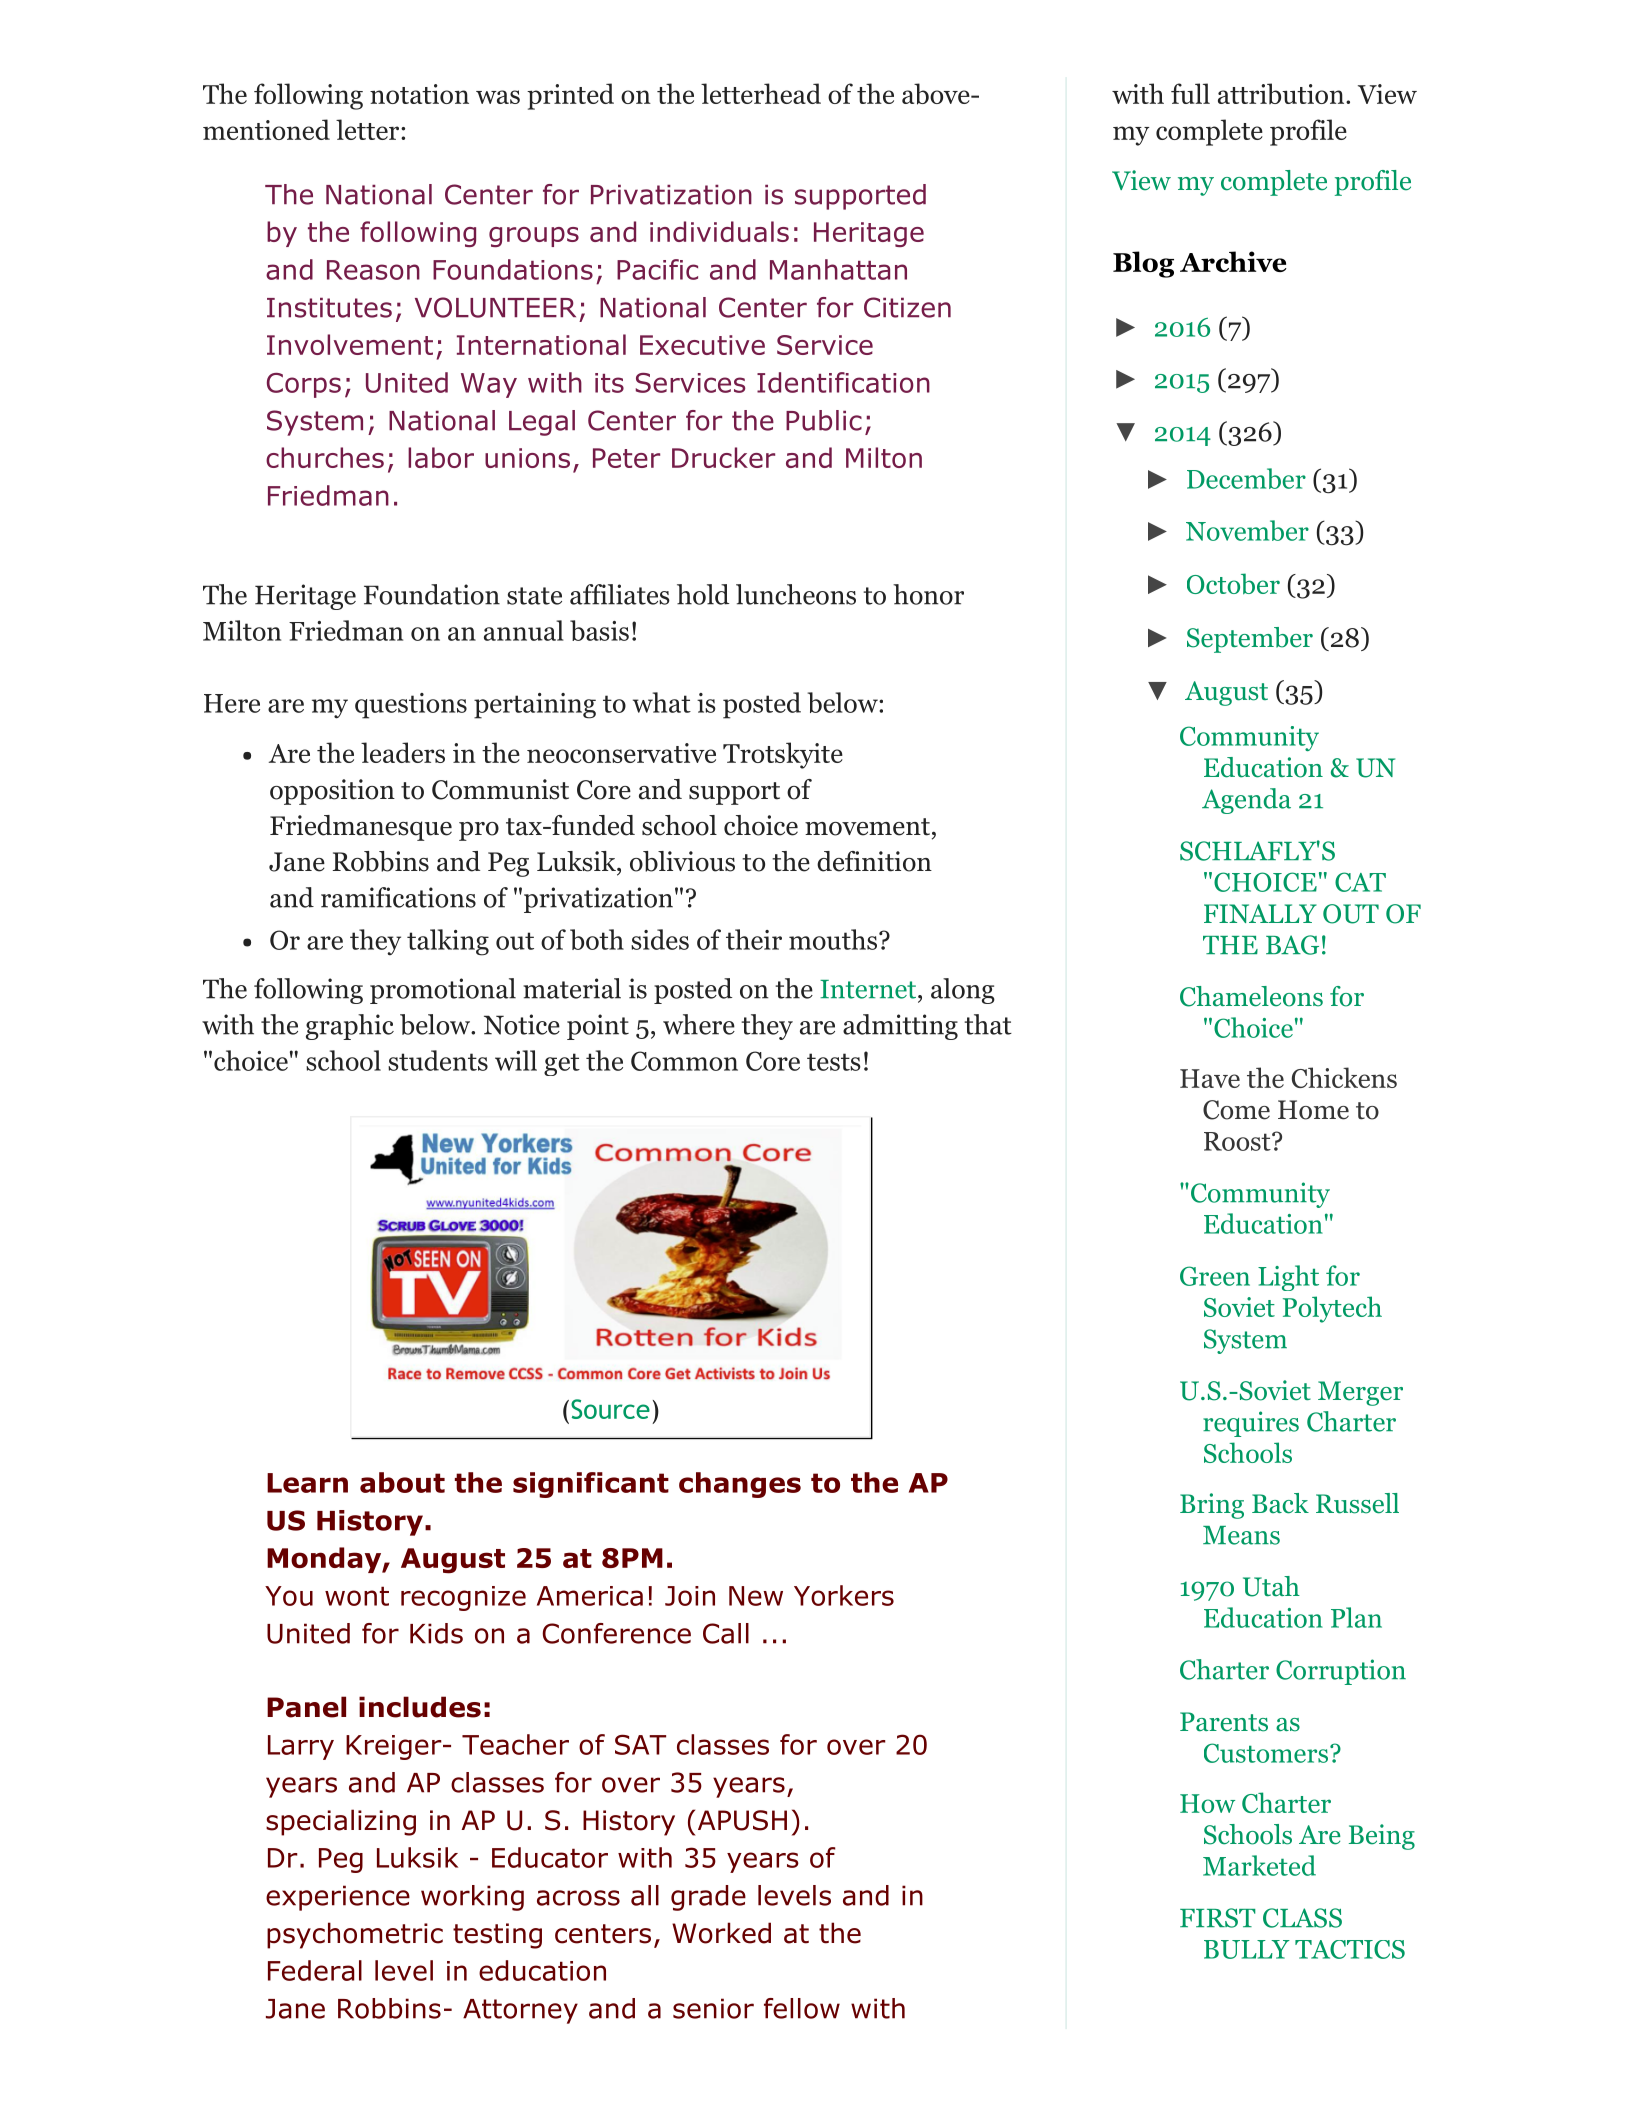  What do you see at coordinates (403, 752) in the document?
I see `leaders` at bounding box center [403, 752].
